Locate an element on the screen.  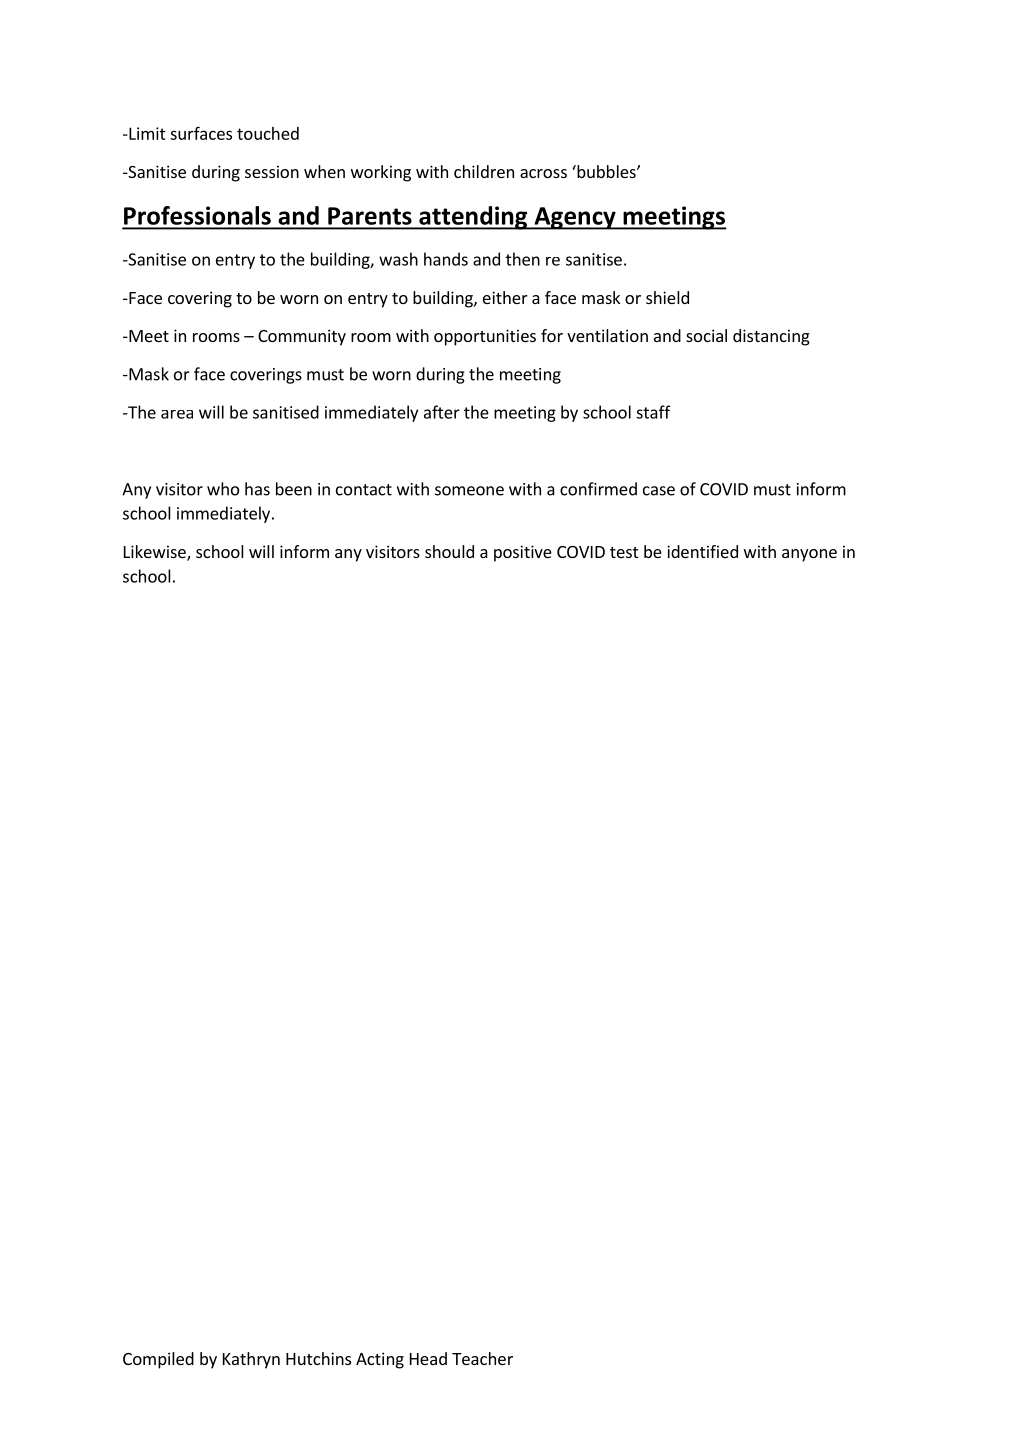
positive is located at coordinates (523, 553).
